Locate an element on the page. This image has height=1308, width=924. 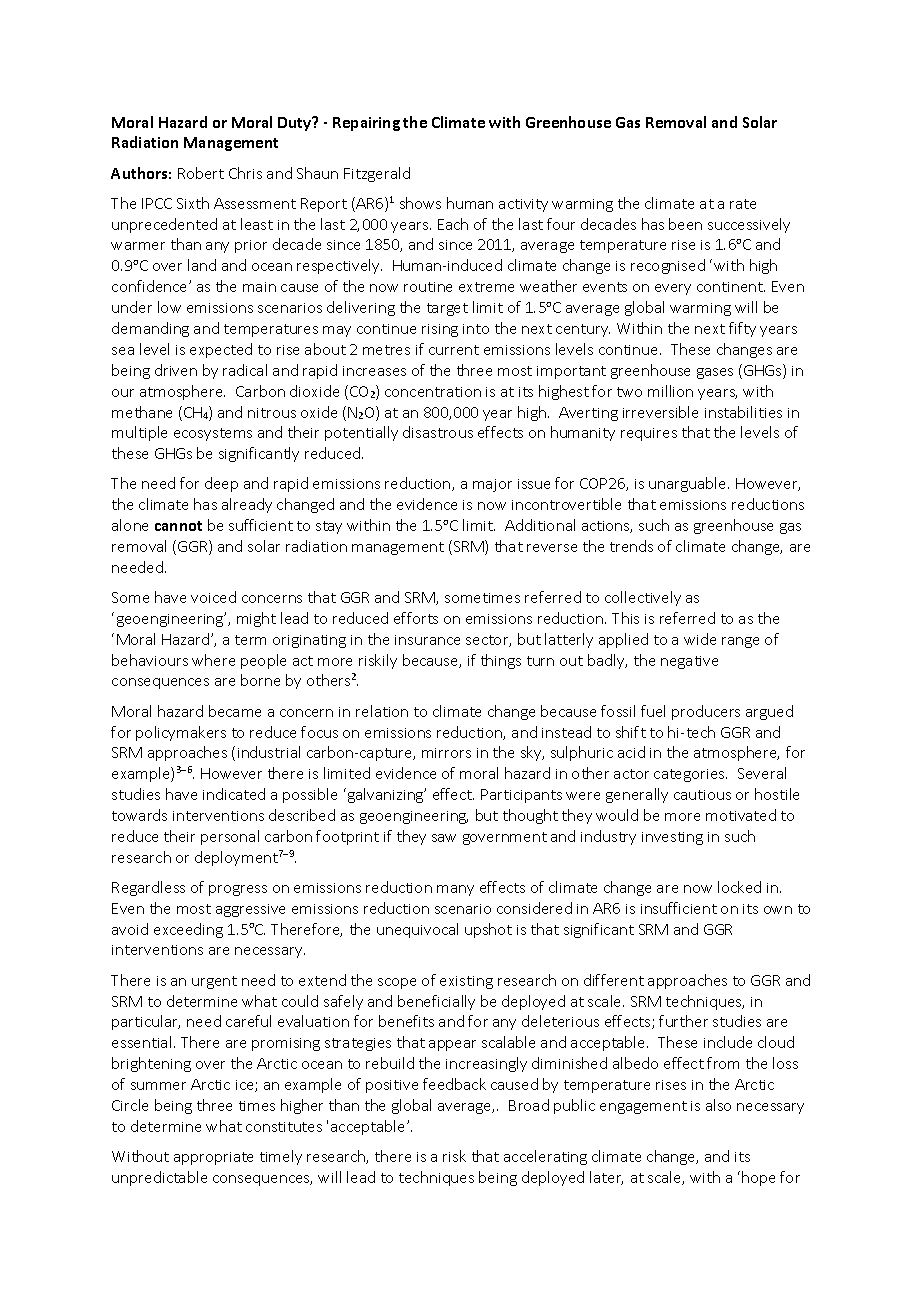
major is located at coordinates (492, 485).
